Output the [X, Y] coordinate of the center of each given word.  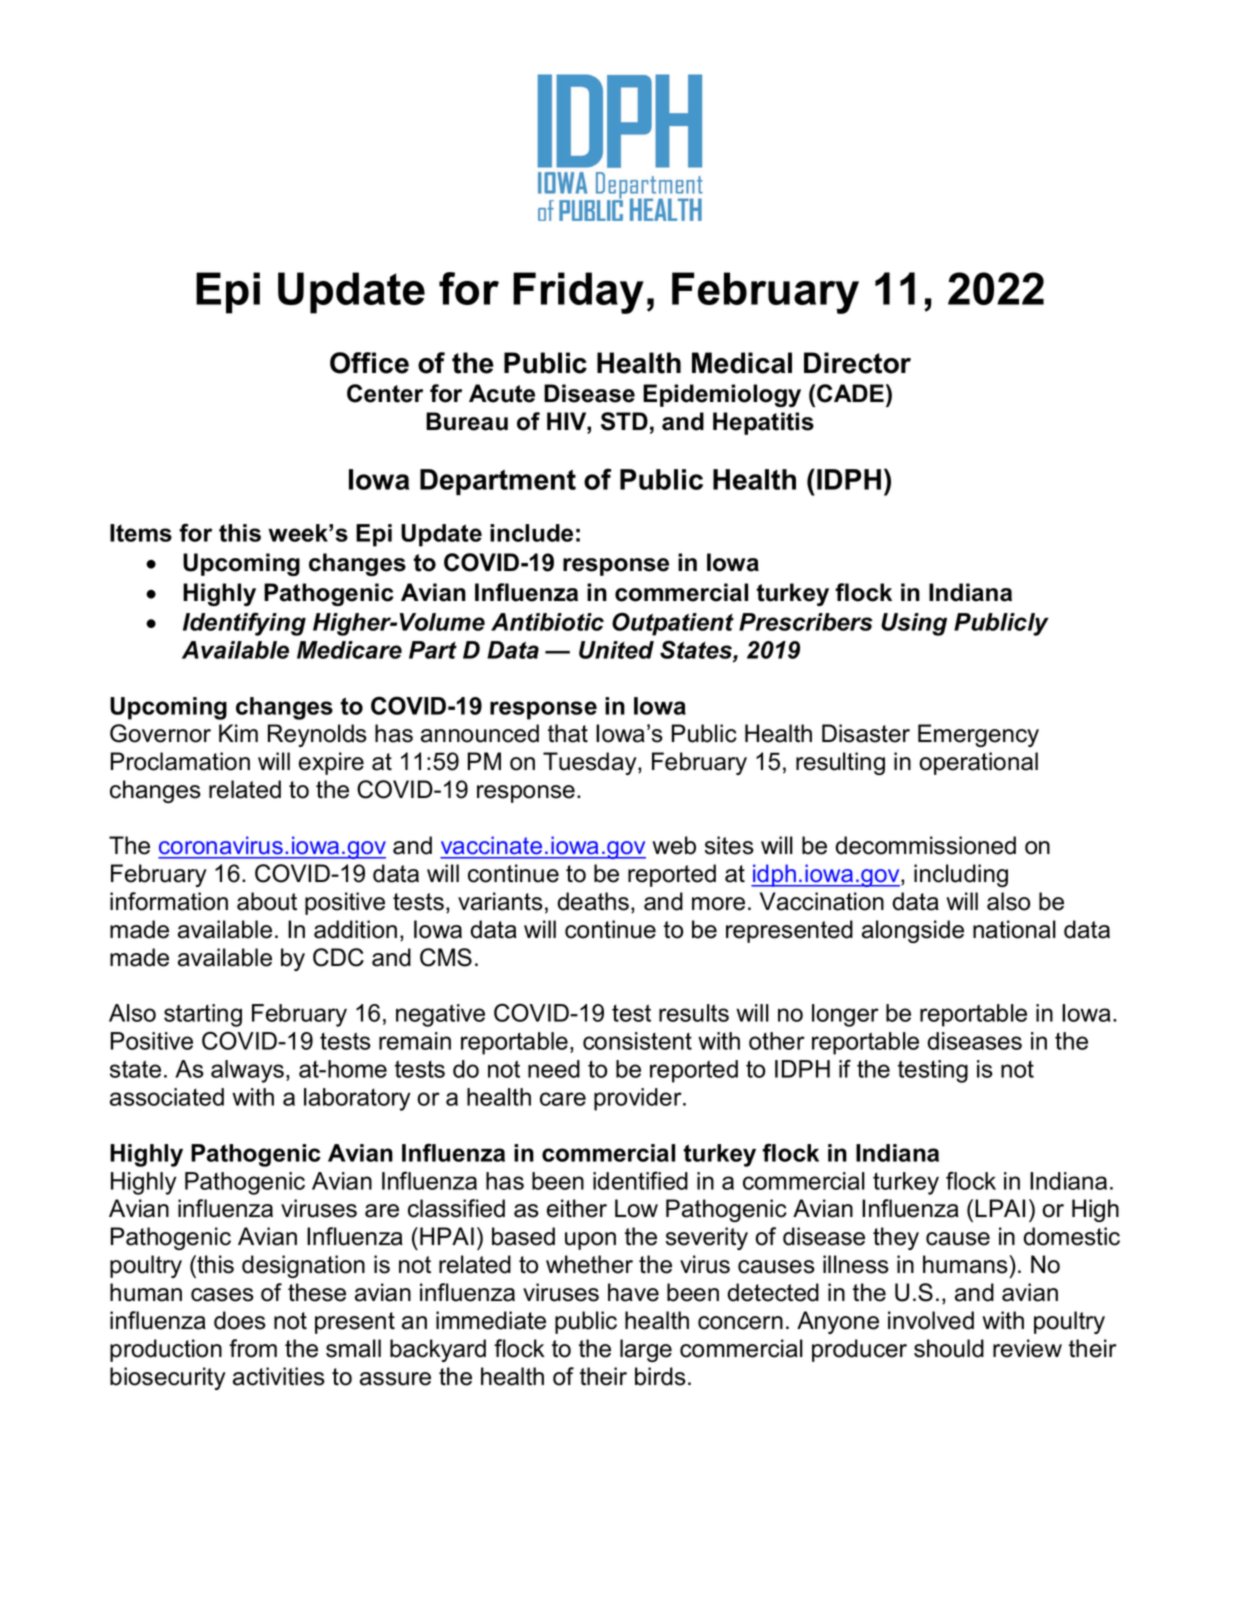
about [267, 901]
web [674, 845]
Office [369, 363]
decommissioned [925, 845]
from [253, 1348]
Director [857, 363]
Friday [578, 293]
